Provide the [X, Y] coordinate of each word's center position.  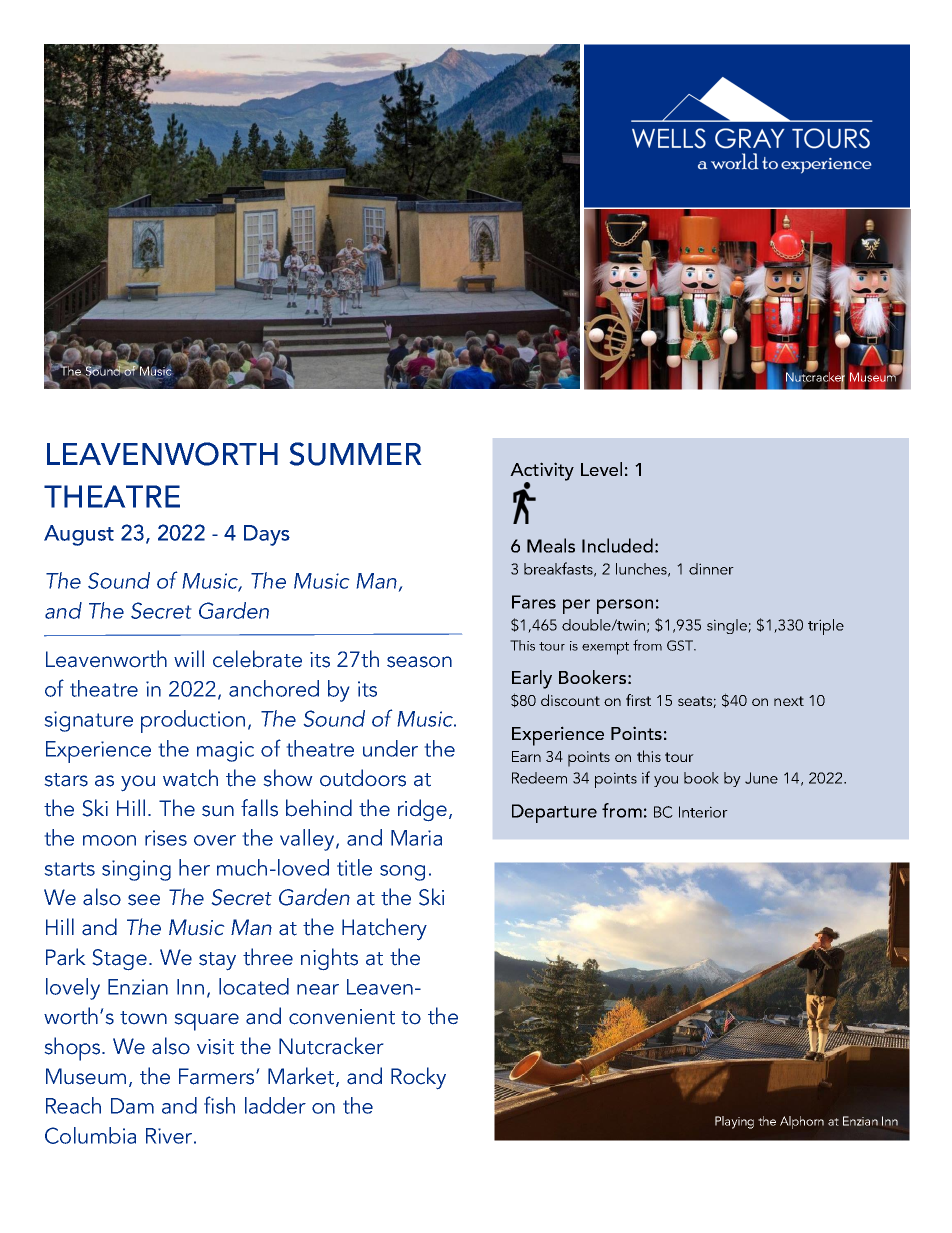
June [761, 778]
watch [190, 778]
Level [601, 469]
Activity [542, 472]
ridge [422, 810]
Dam [132, 1106]
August [79, 535]
